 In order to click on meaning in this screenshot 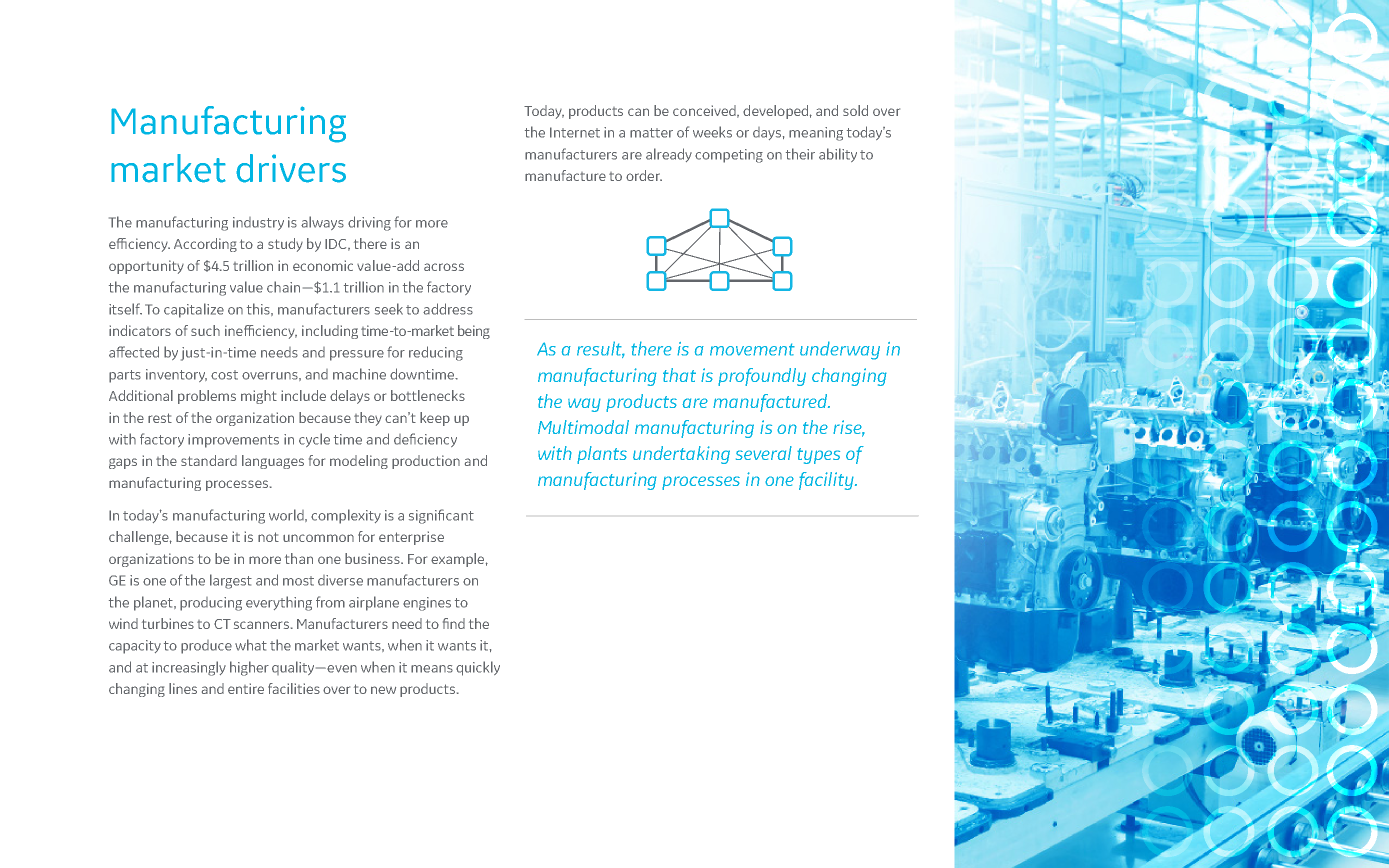, I will do `click(816, 134)`.
